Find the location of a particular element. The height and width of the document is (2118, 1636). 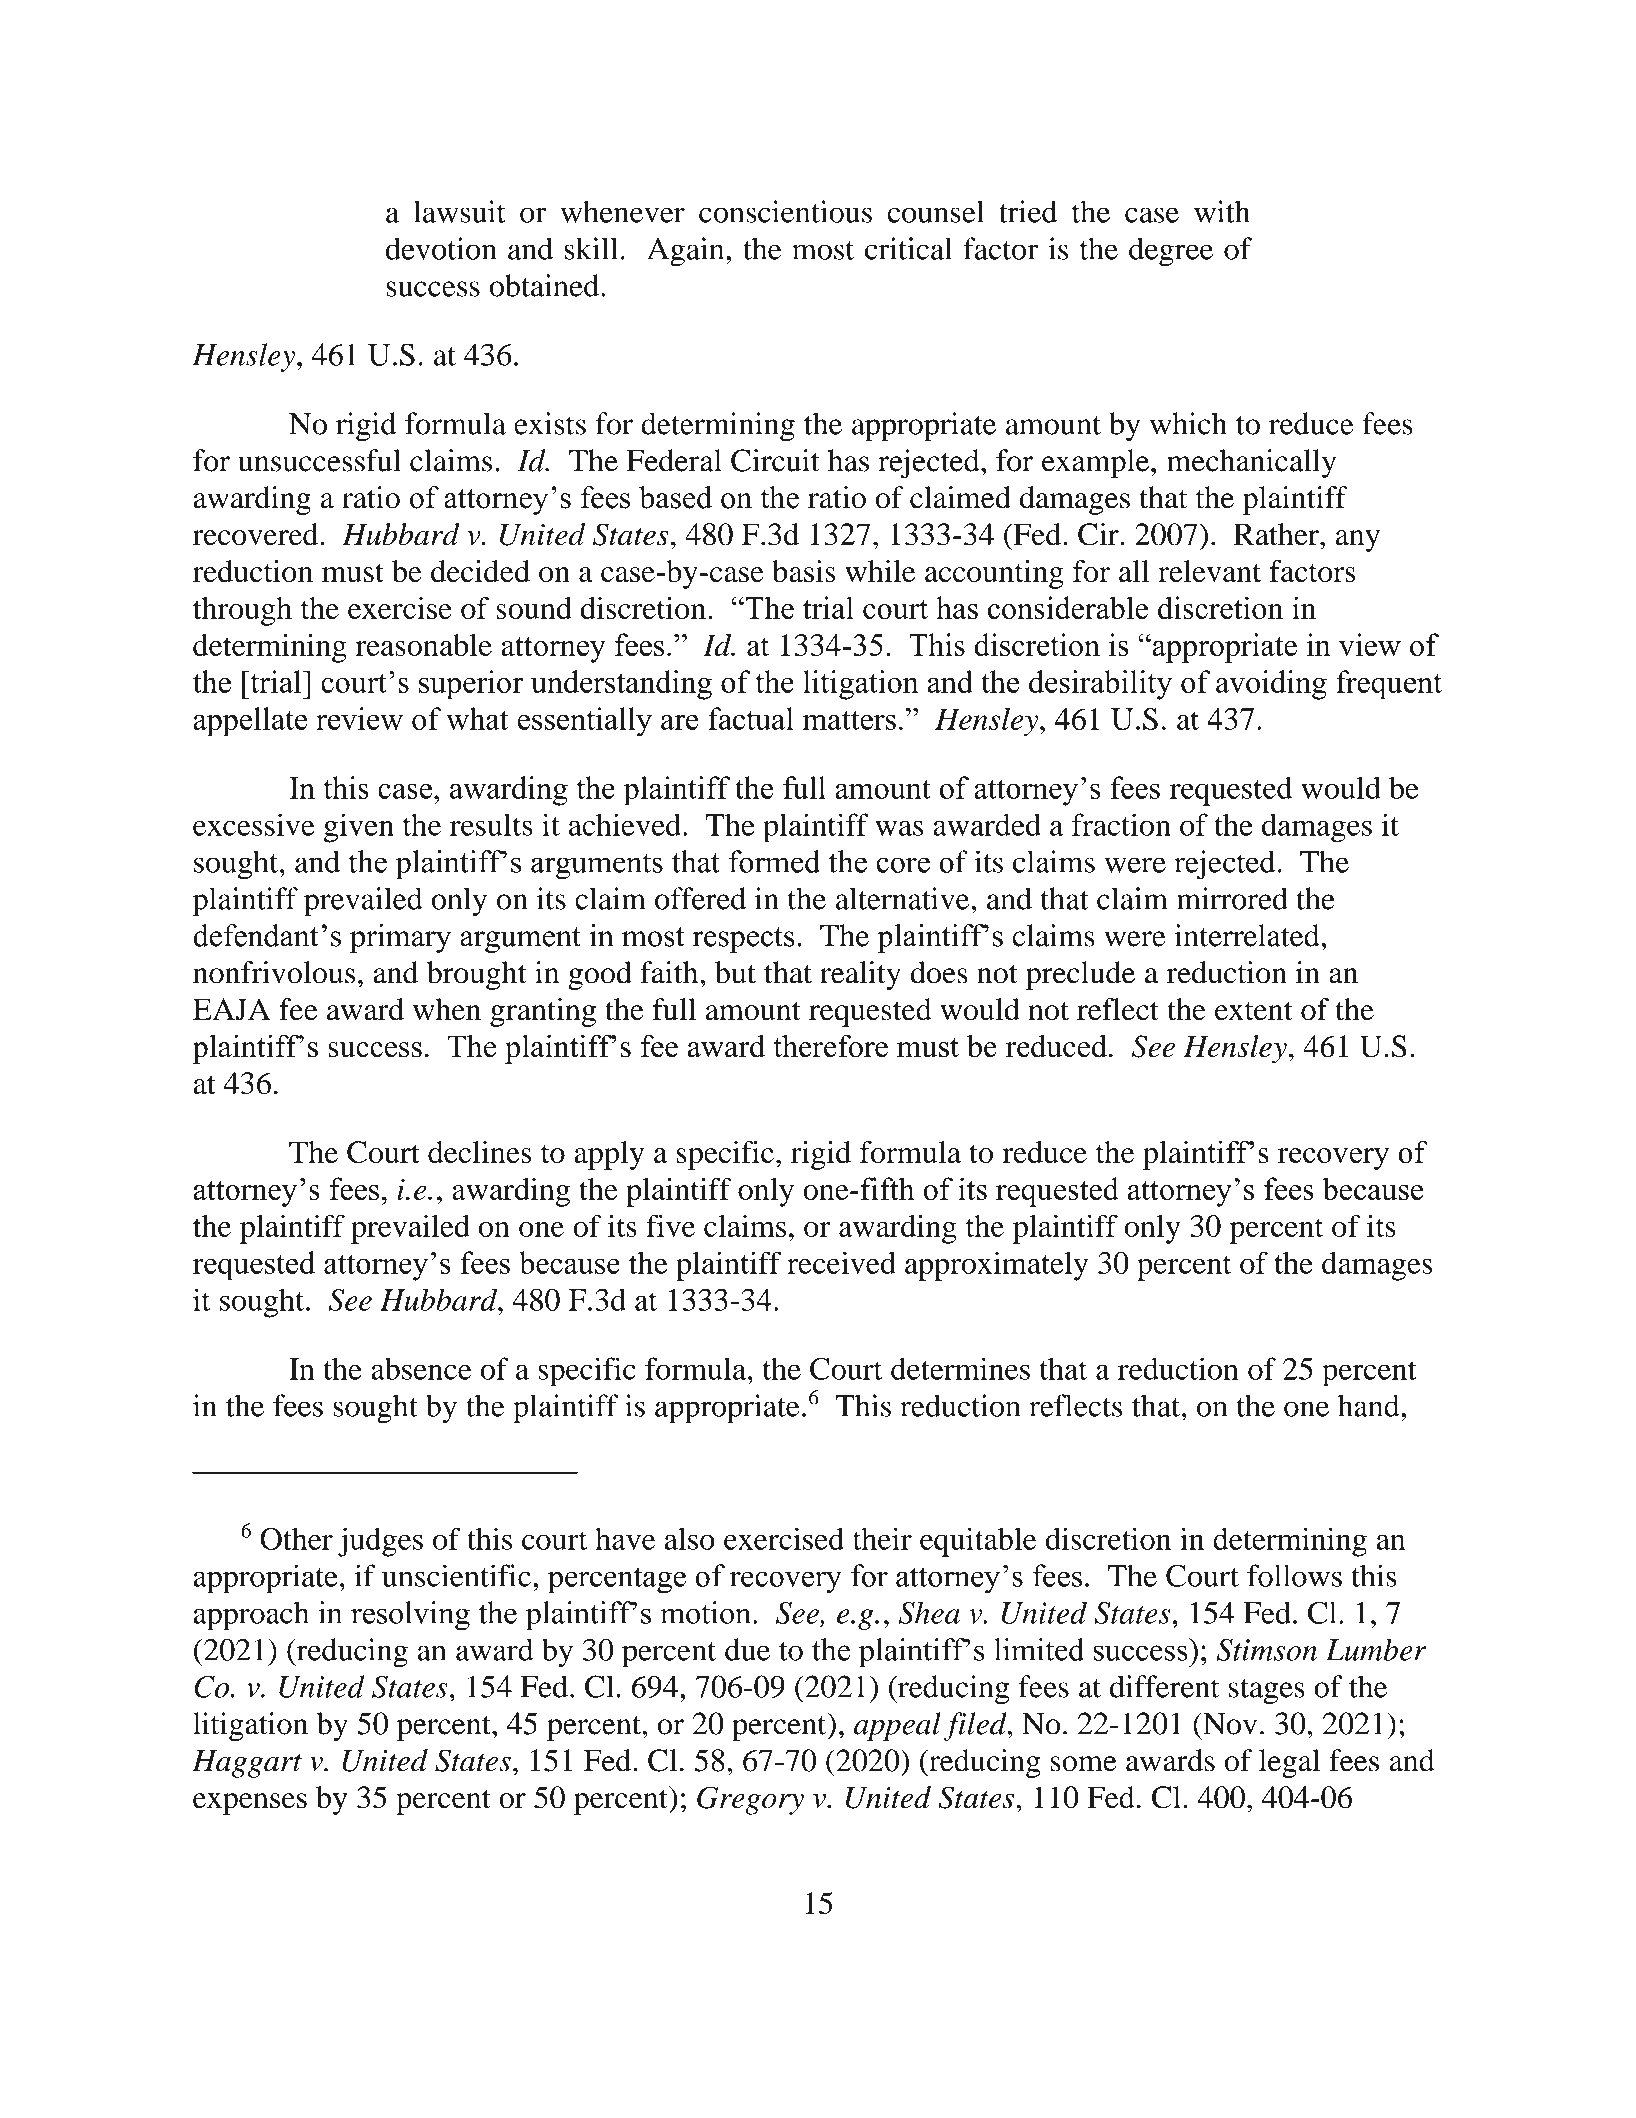

hand is located at coordinates (1370, 1405).
